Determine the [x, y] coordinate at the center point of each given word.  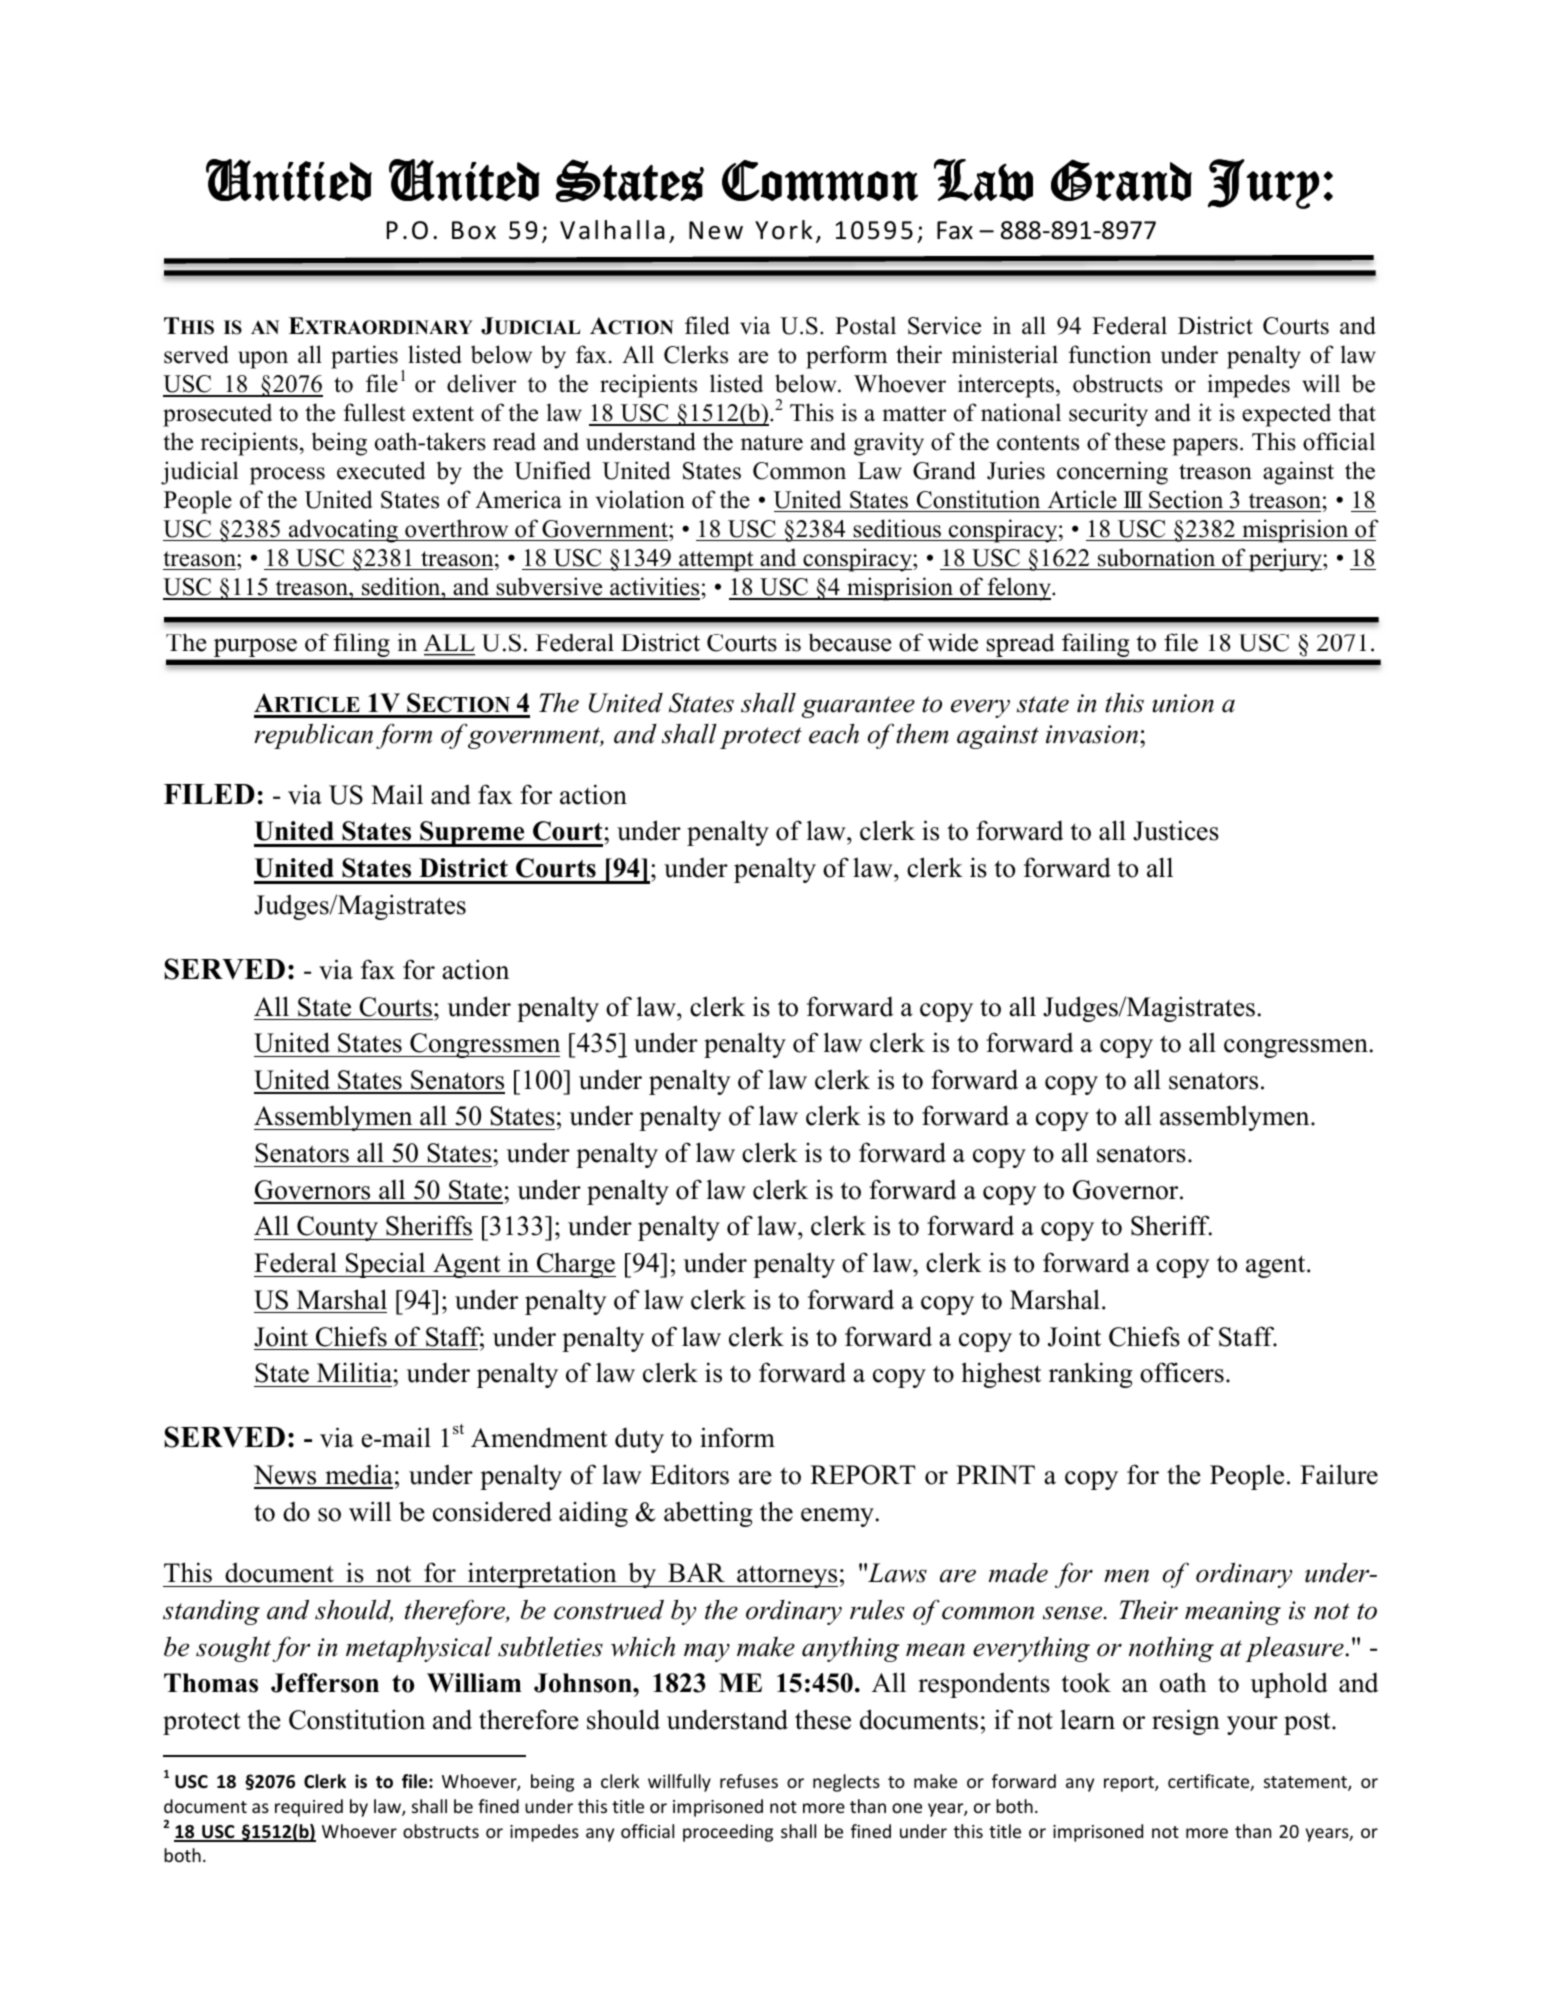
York [784, 230]
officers [1182, 1372]
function [1110, 354]
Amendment [539, 1437]
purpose [255, 648]
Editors [689, 1474]
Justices [1176, 830]
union [1183, 703]
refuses [749, 1781]
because [850, 642]
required [309, 1808]
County [338, 1228]
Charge [575, 1265]
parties [364, 357]
